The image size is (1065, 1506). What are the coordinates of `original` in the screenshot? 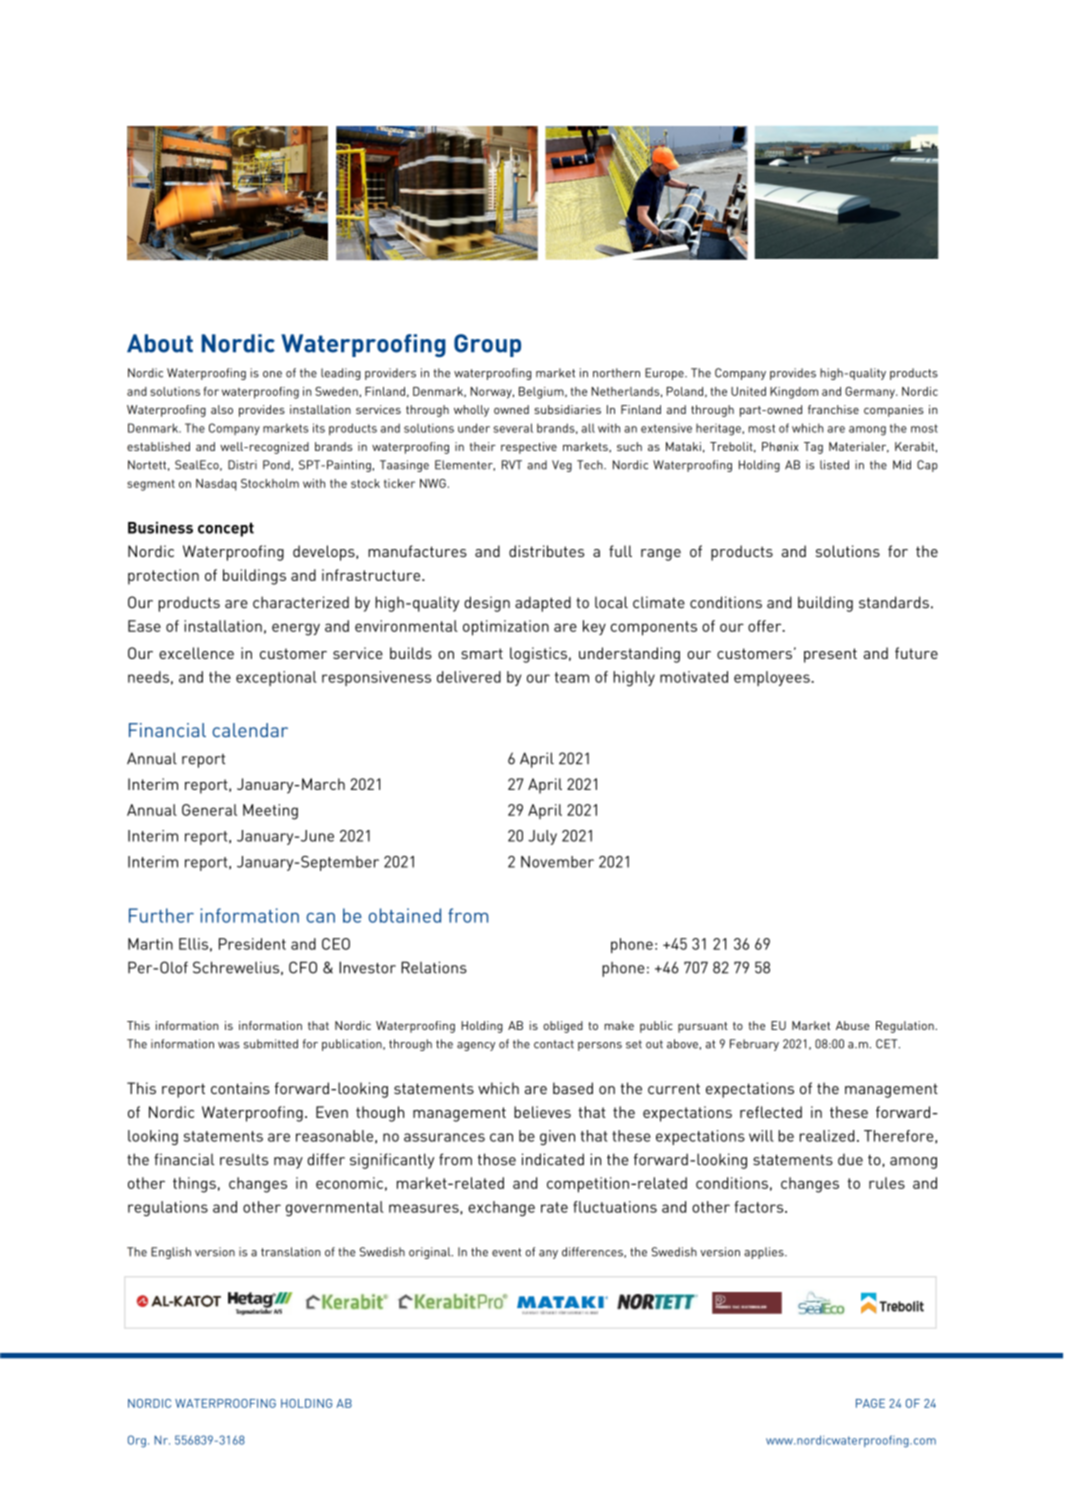 It's located at (431, 1253).
